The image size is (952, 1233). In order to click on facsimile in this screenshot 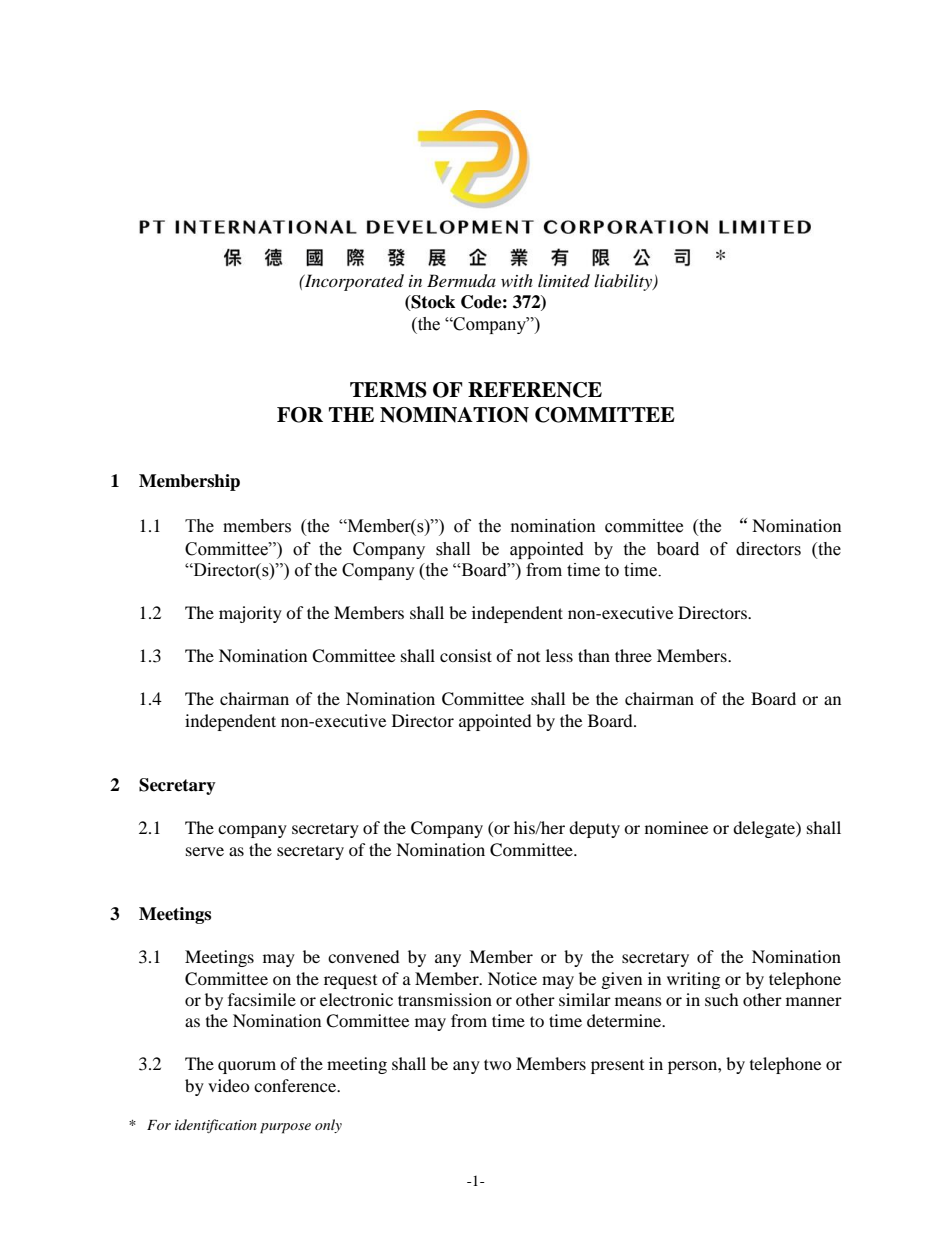, I will do `click(262, 999)`.
